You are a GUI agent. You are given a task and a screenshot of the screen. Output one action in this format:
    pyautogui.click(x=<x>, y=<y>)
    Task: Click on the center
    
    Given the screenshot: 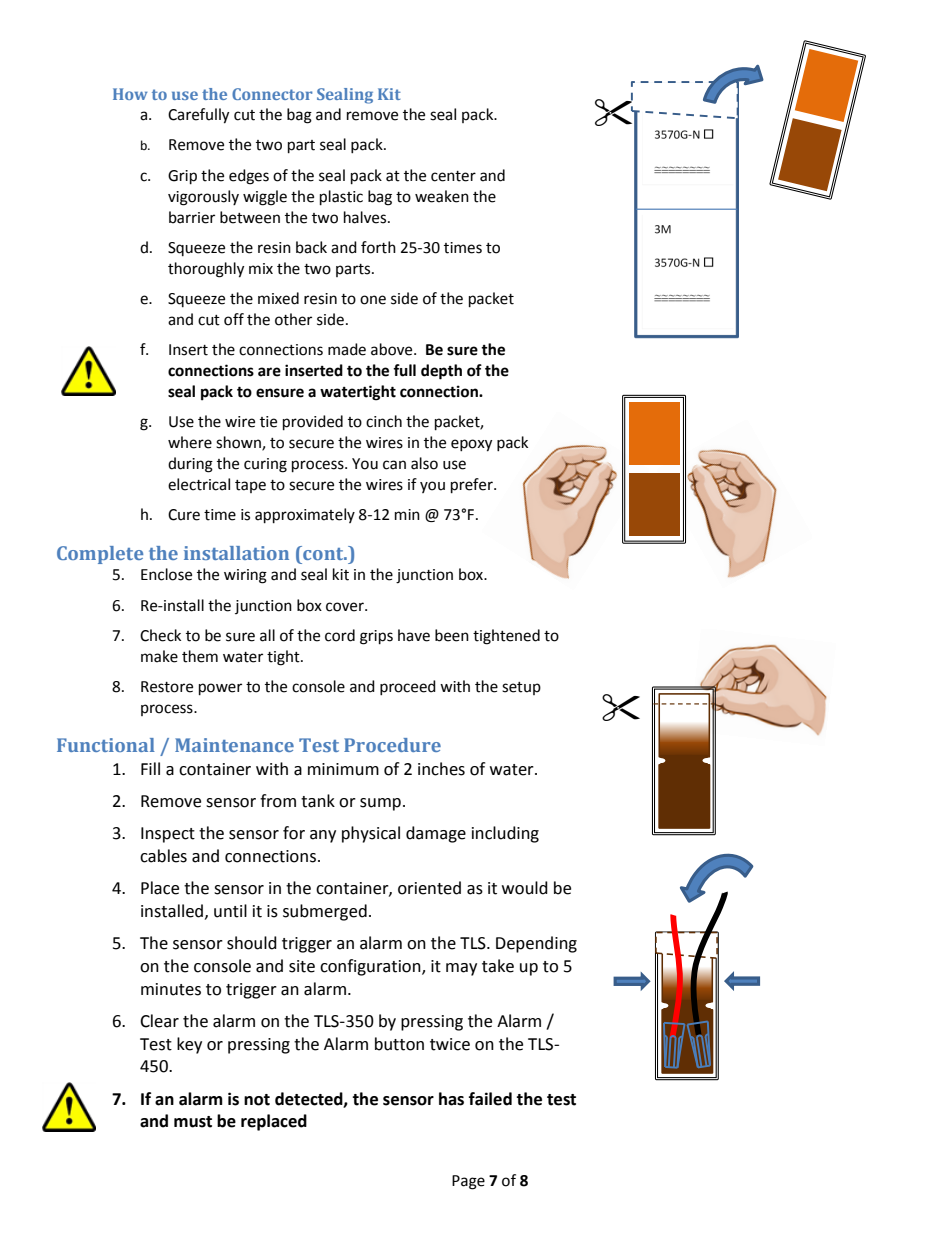 What is the action you would take?
    pyautogui.click(x=453, y=176)
